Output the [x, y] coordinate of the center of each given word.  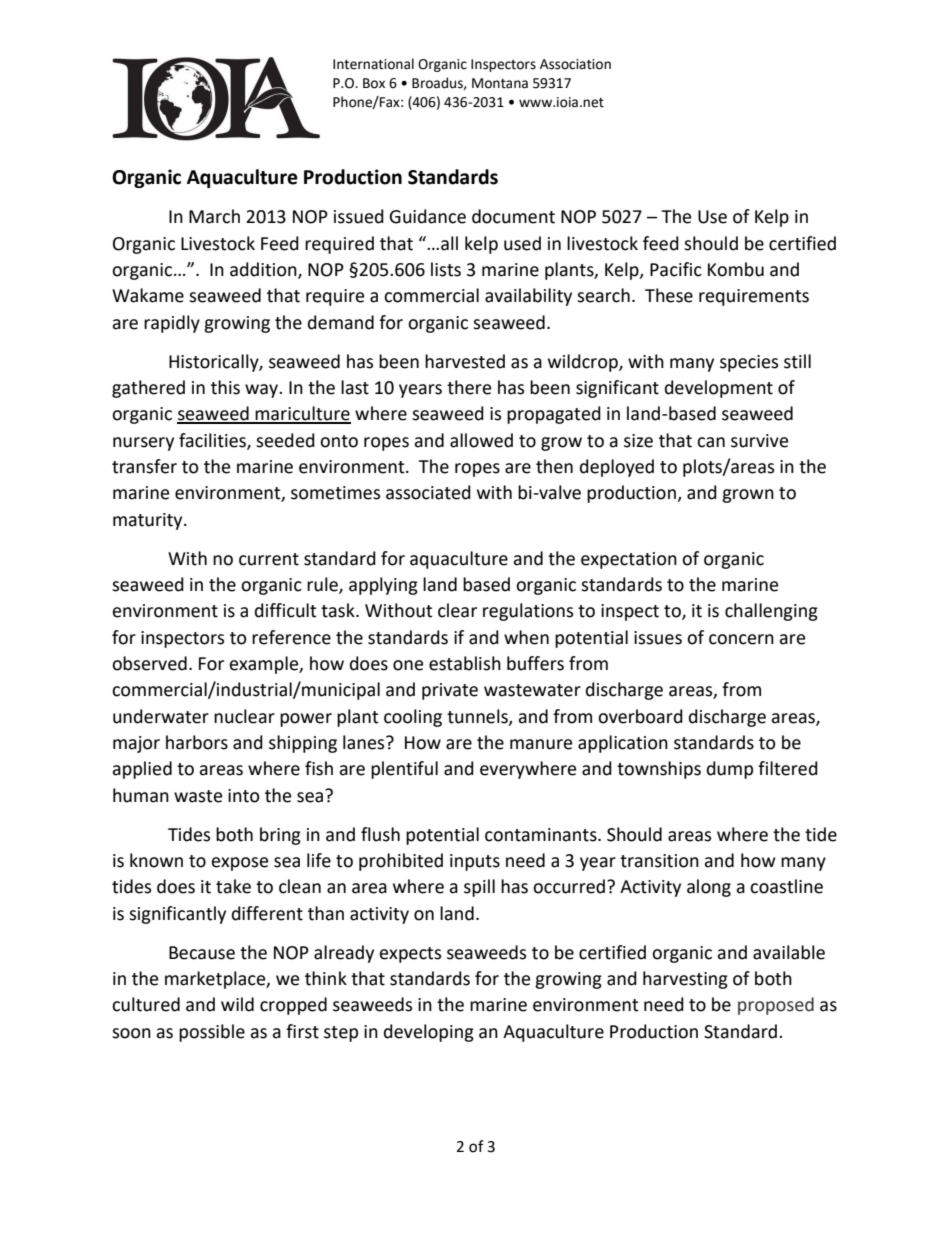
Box [374, 83]
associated [428, 492]
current [269, 559]
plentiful [404, 770]
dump [730, 770]
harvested [465, 361]
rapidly [172, 324]
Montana [500, 83]
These [669, 295]
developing [429, 1033]
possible [212, 1033]
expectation [629, 560]
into [243, 796]
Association [575, 64]
